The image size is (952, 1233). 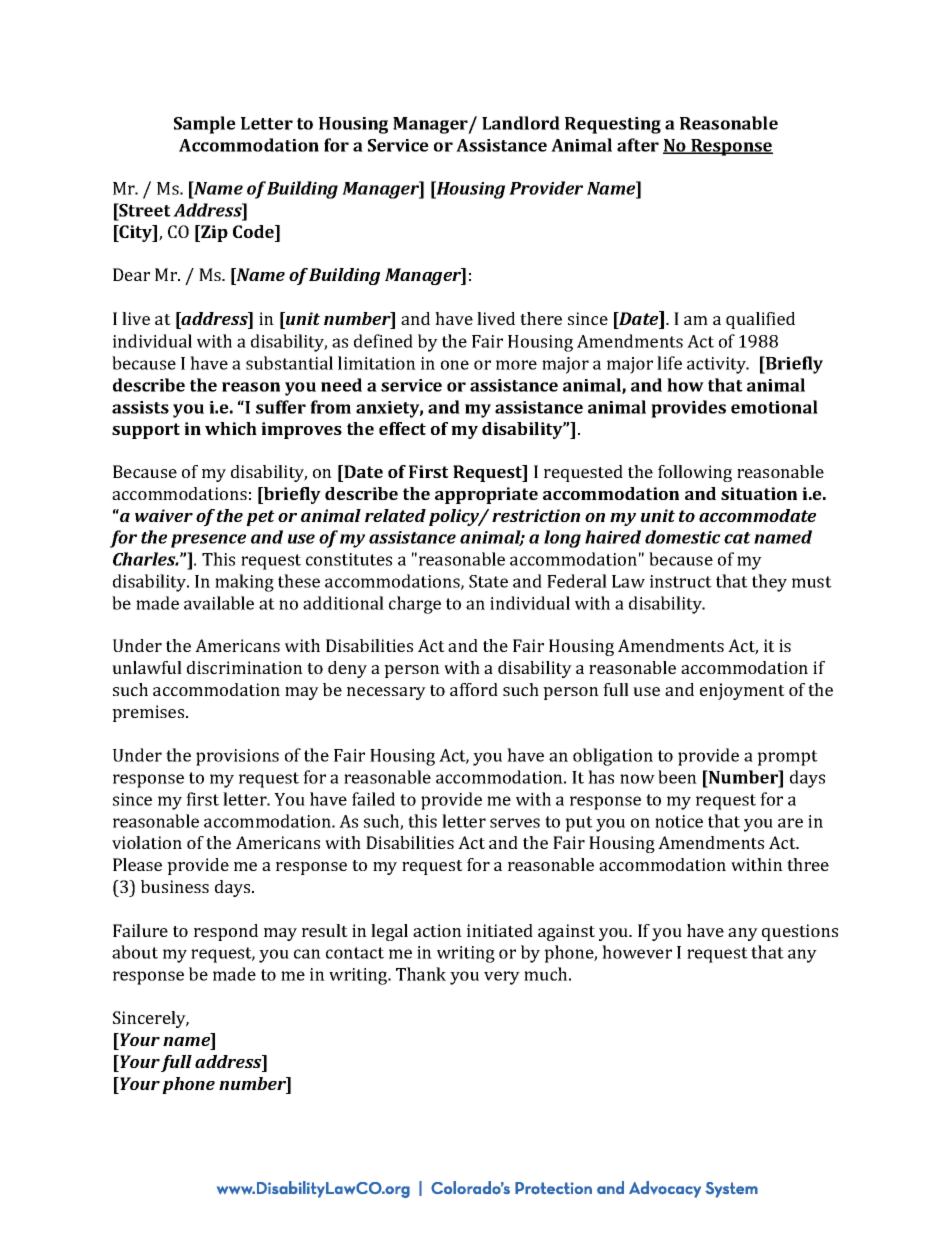 I want to click on Landlord, so click(x=521, y=123).
